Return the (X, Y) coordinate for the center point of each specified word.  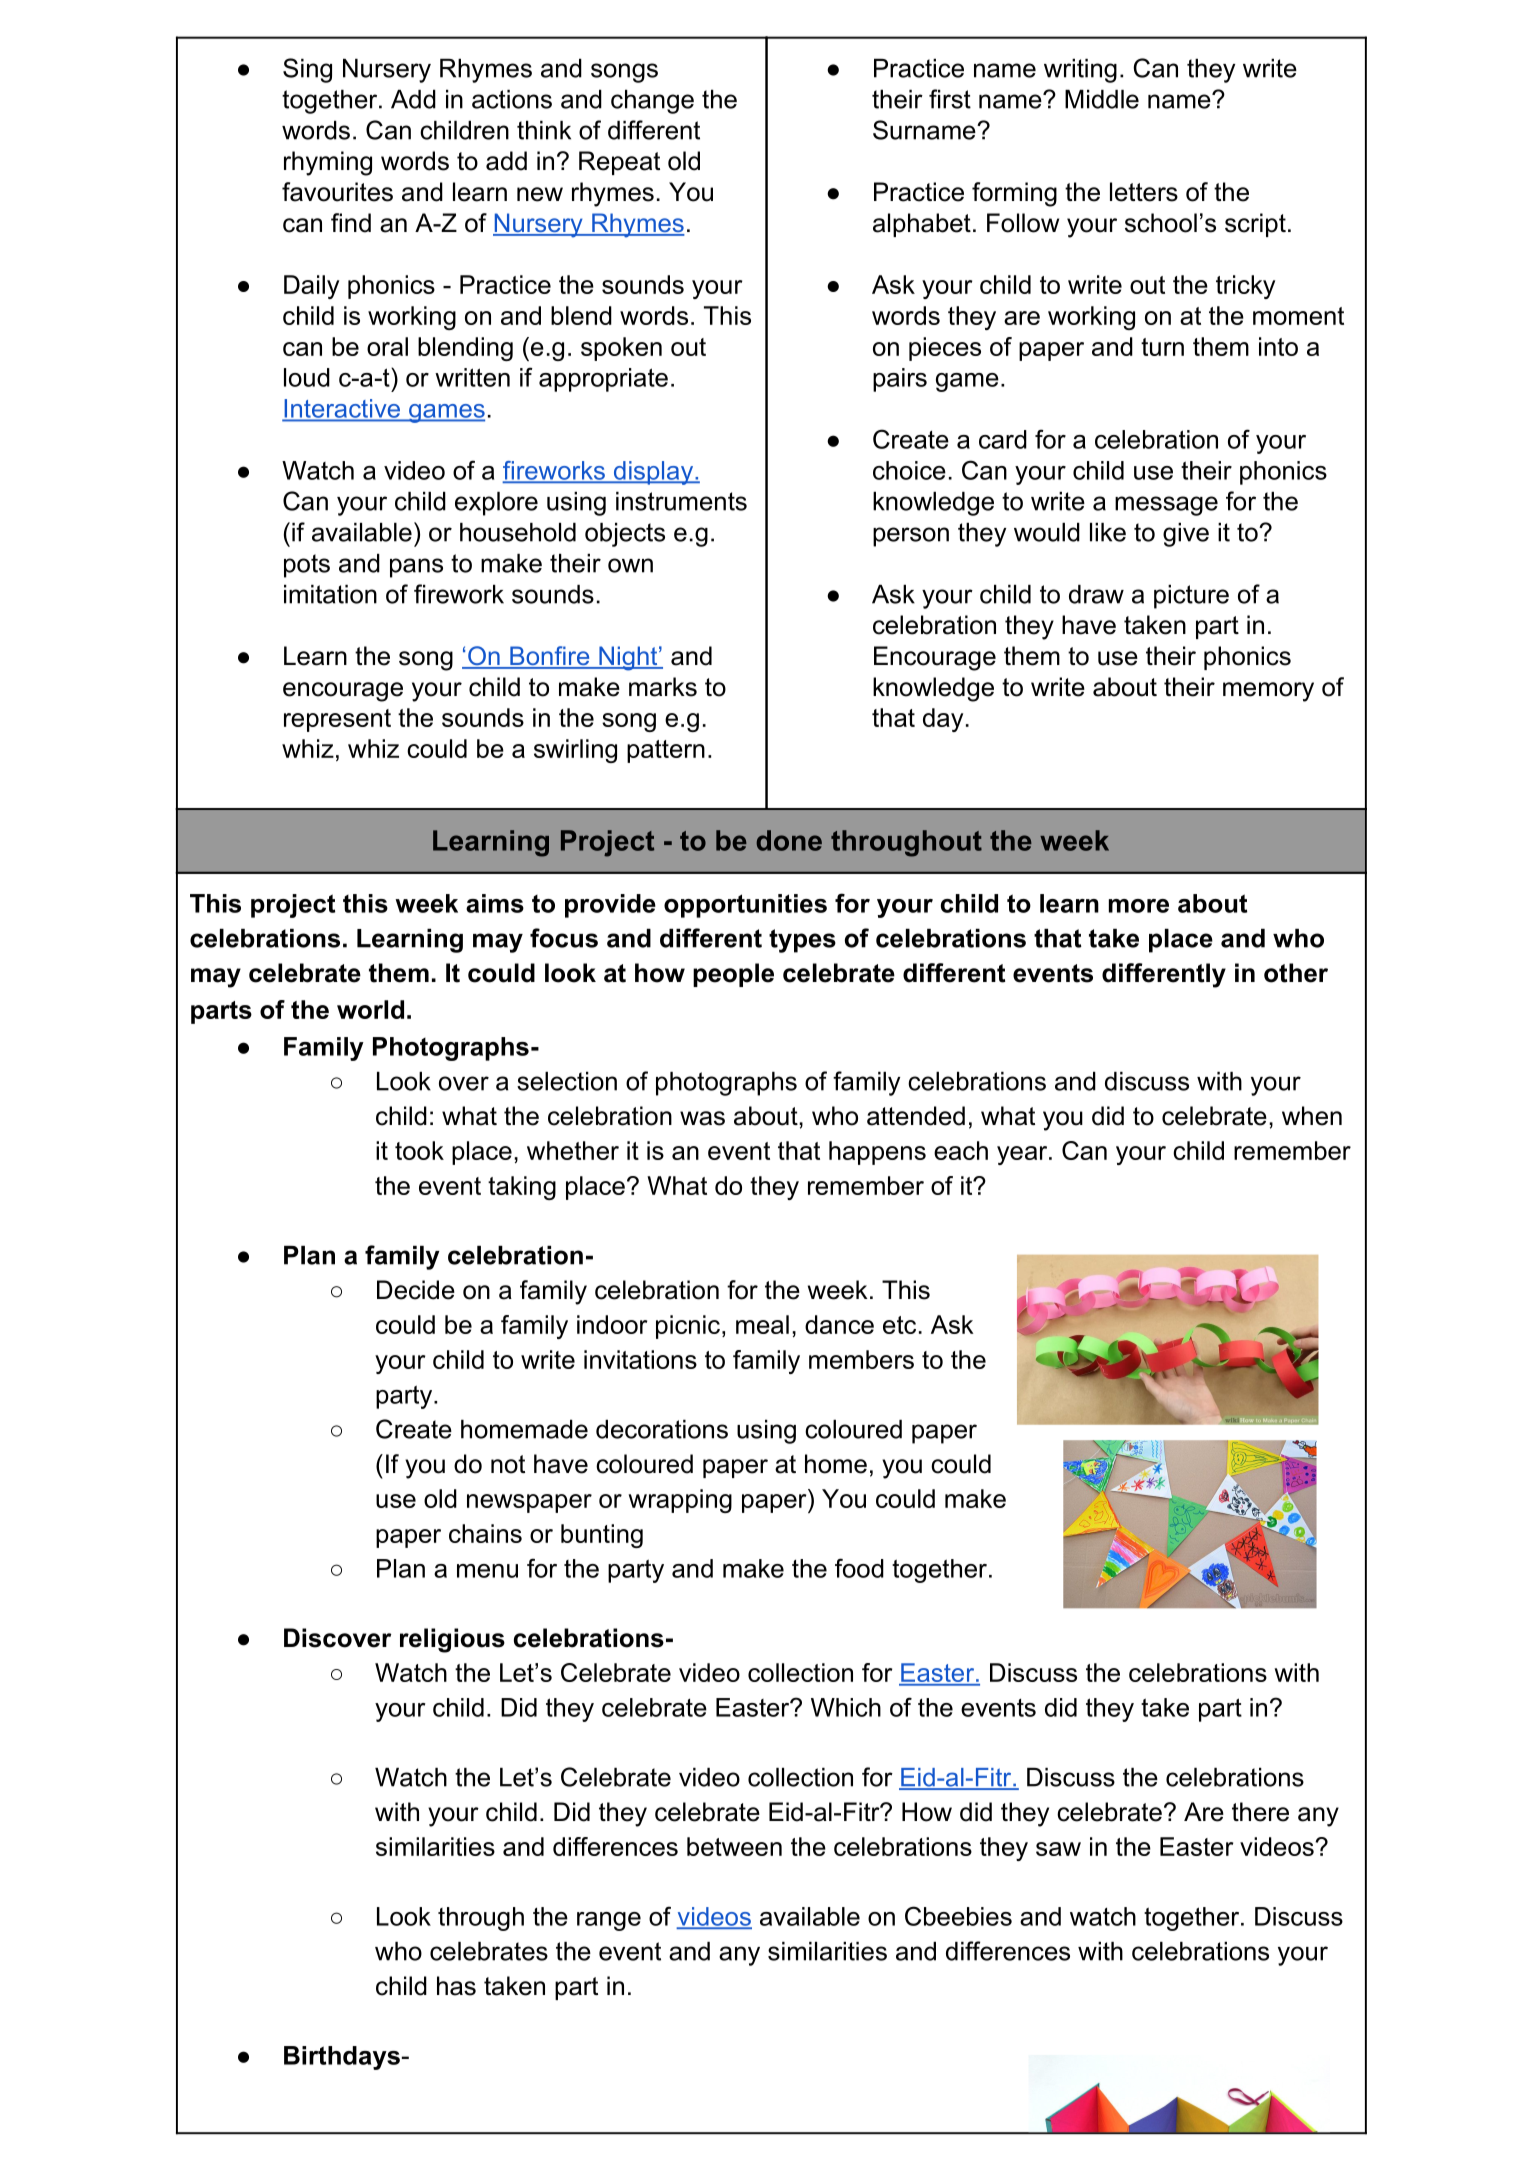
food (859, 1568)
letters (1144, 192)
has (456, 1986)
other (1296, 973)
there (1260, 1812)
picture (1191, 597)
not (508, 1464)
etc (899, 1325)
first (950, 99)
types (802, 941)
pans (416, 568)
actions (512, 99)
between (734, 1846)
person (911, 537)
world (370, 1009)
